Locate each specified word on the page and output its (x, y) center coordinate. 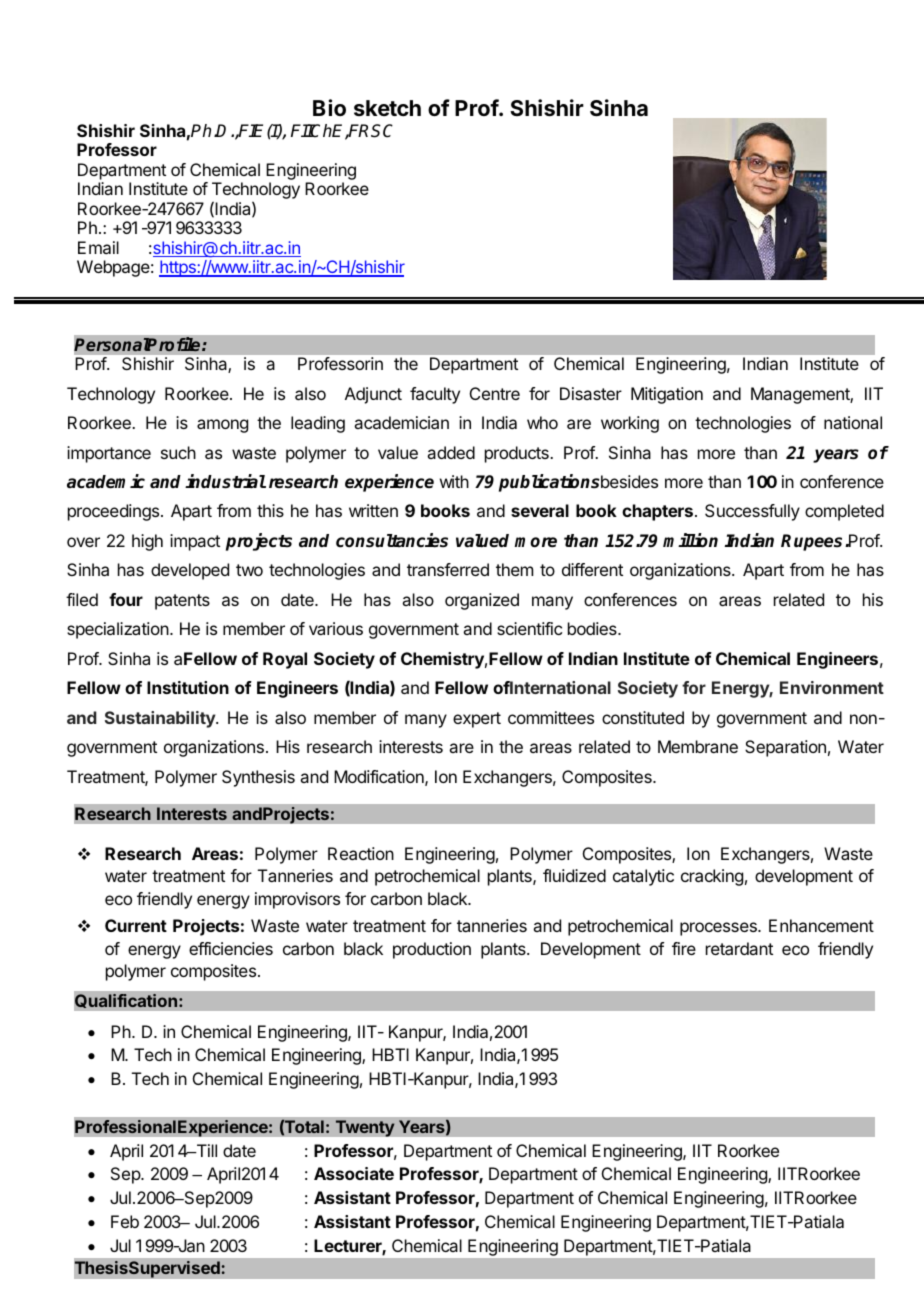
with (454, 481)
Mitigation (667, 395)
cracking (712, 877)
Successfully (752, 512)
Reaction (361, 853)
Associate (354, 1173)
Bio (329, 107)
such (178, 452)
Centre (495, 393)
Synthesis (258, 778)
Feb (125, 1221)
